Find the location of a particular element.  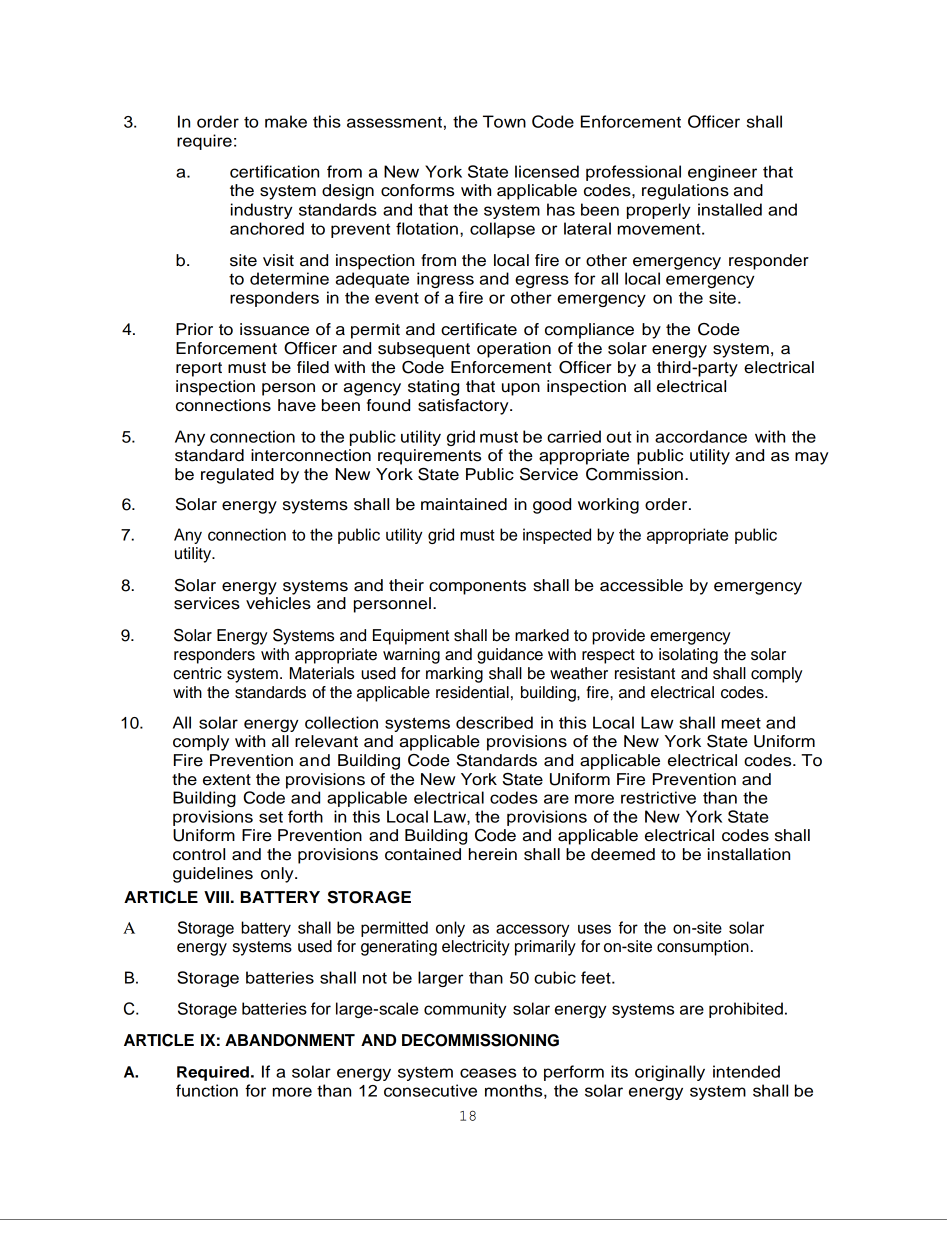

guidelines is located at coordinates (213, 875).
